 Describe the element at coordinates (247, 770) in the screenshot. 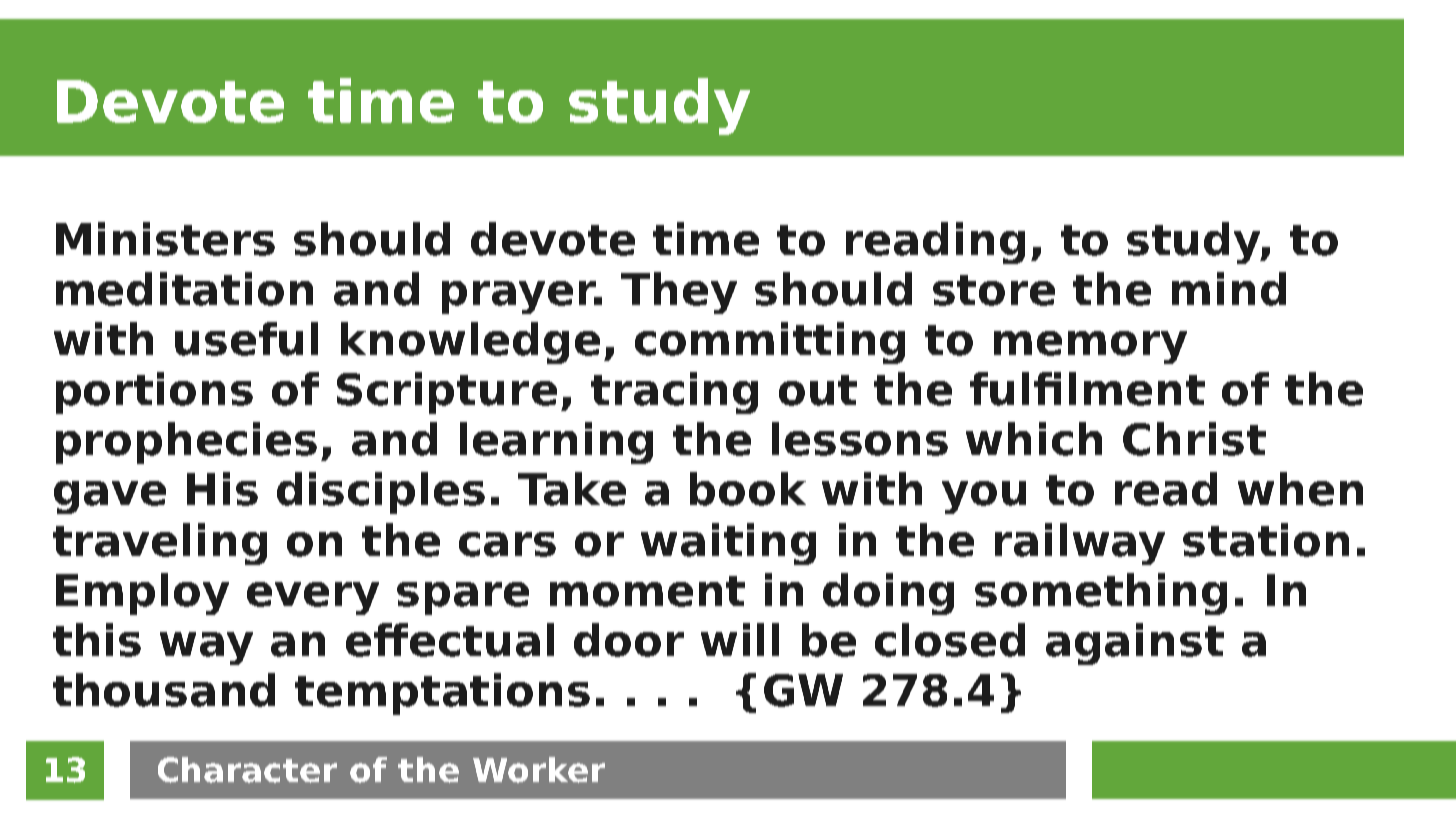

I see `Character` at that location.
